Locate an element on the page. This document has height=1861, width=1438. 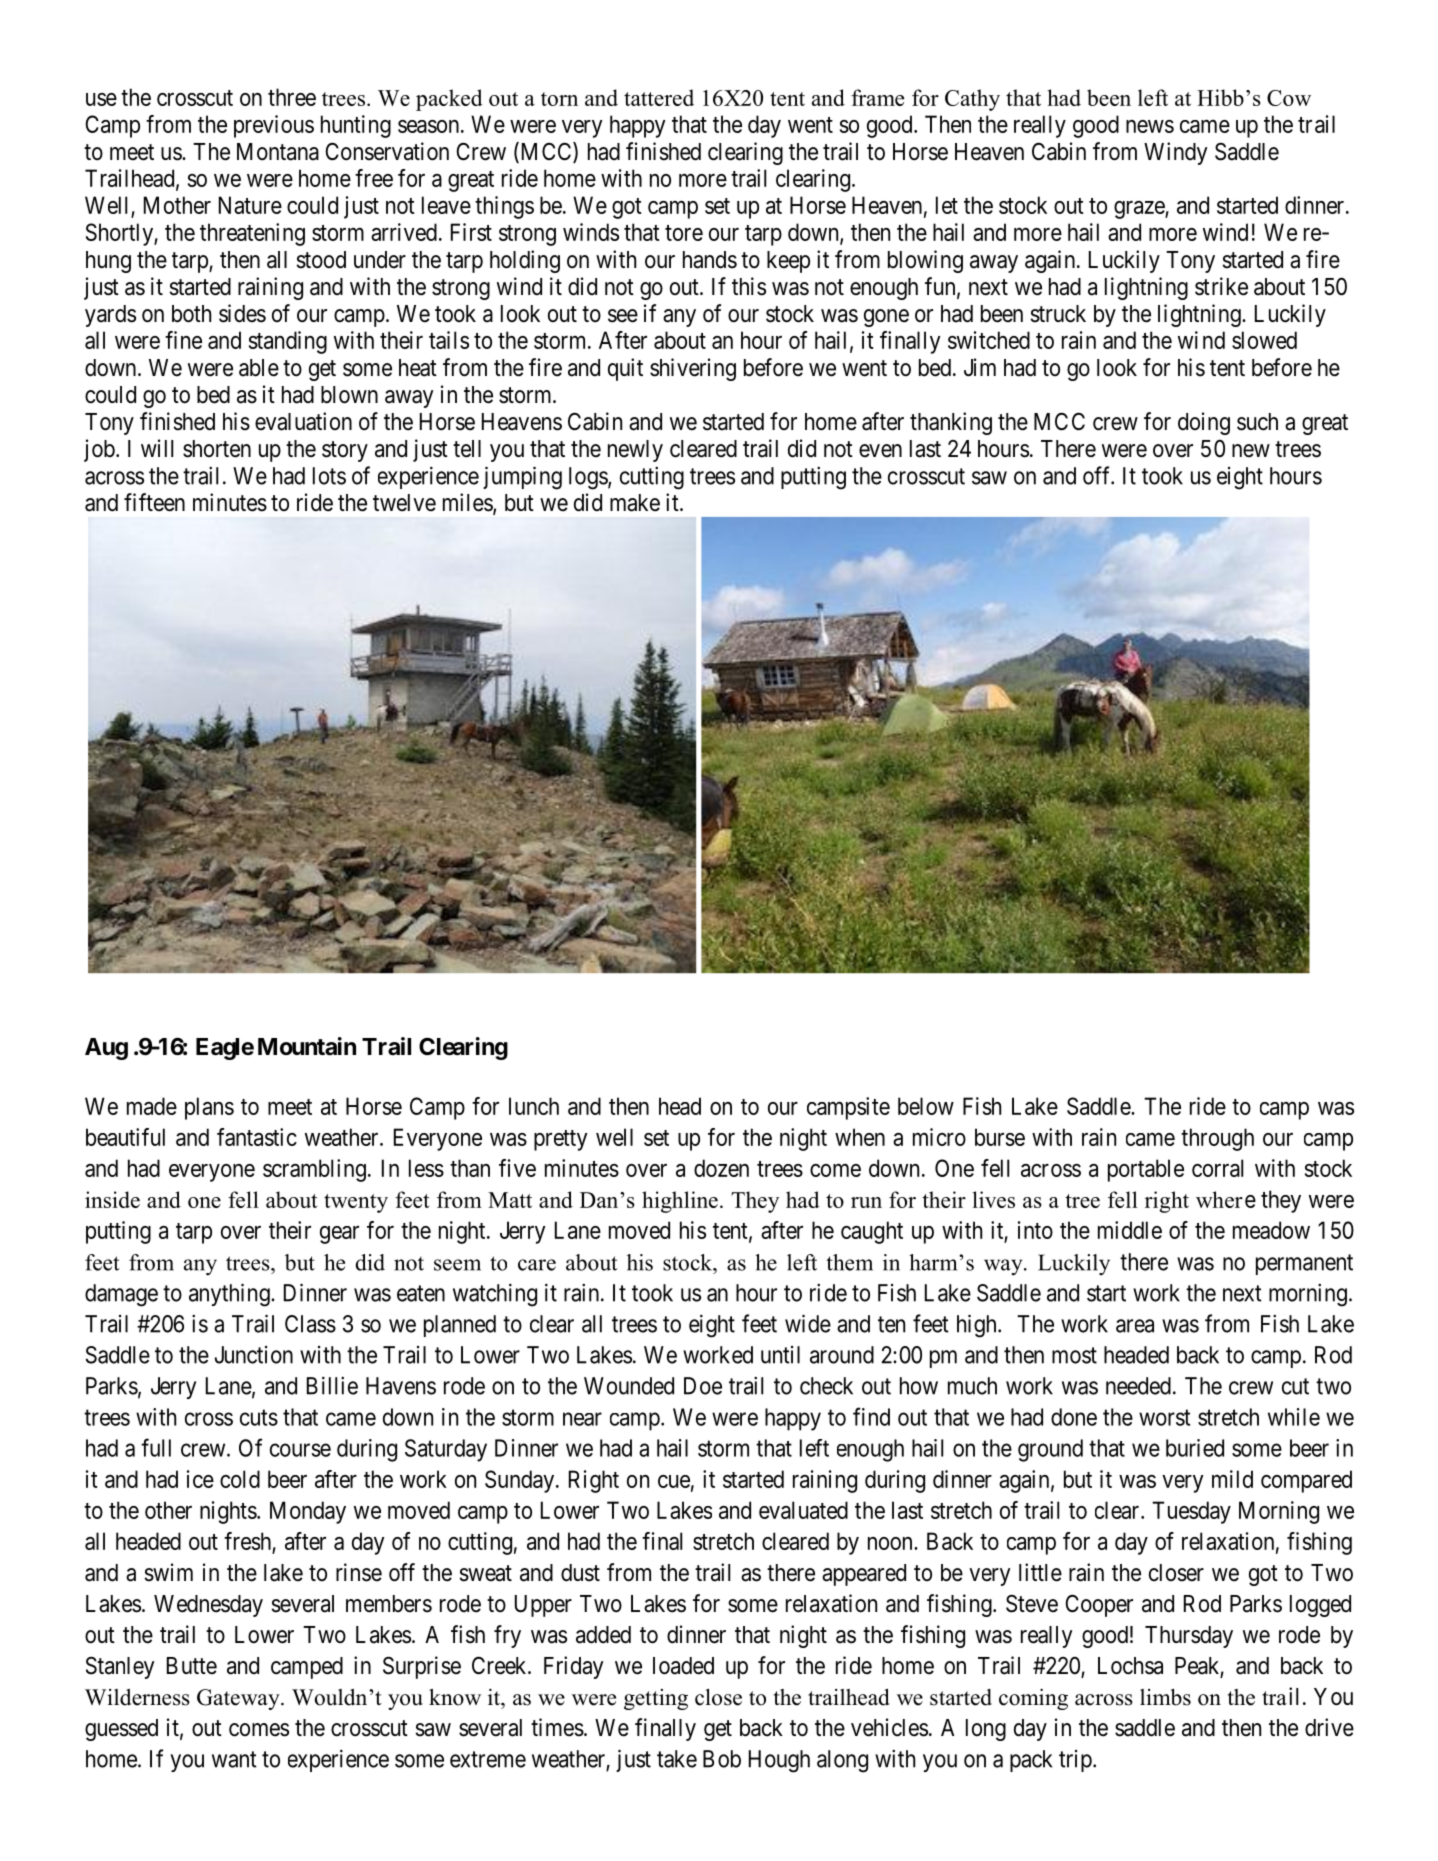
getting is located at coordinates (656, 1699).
